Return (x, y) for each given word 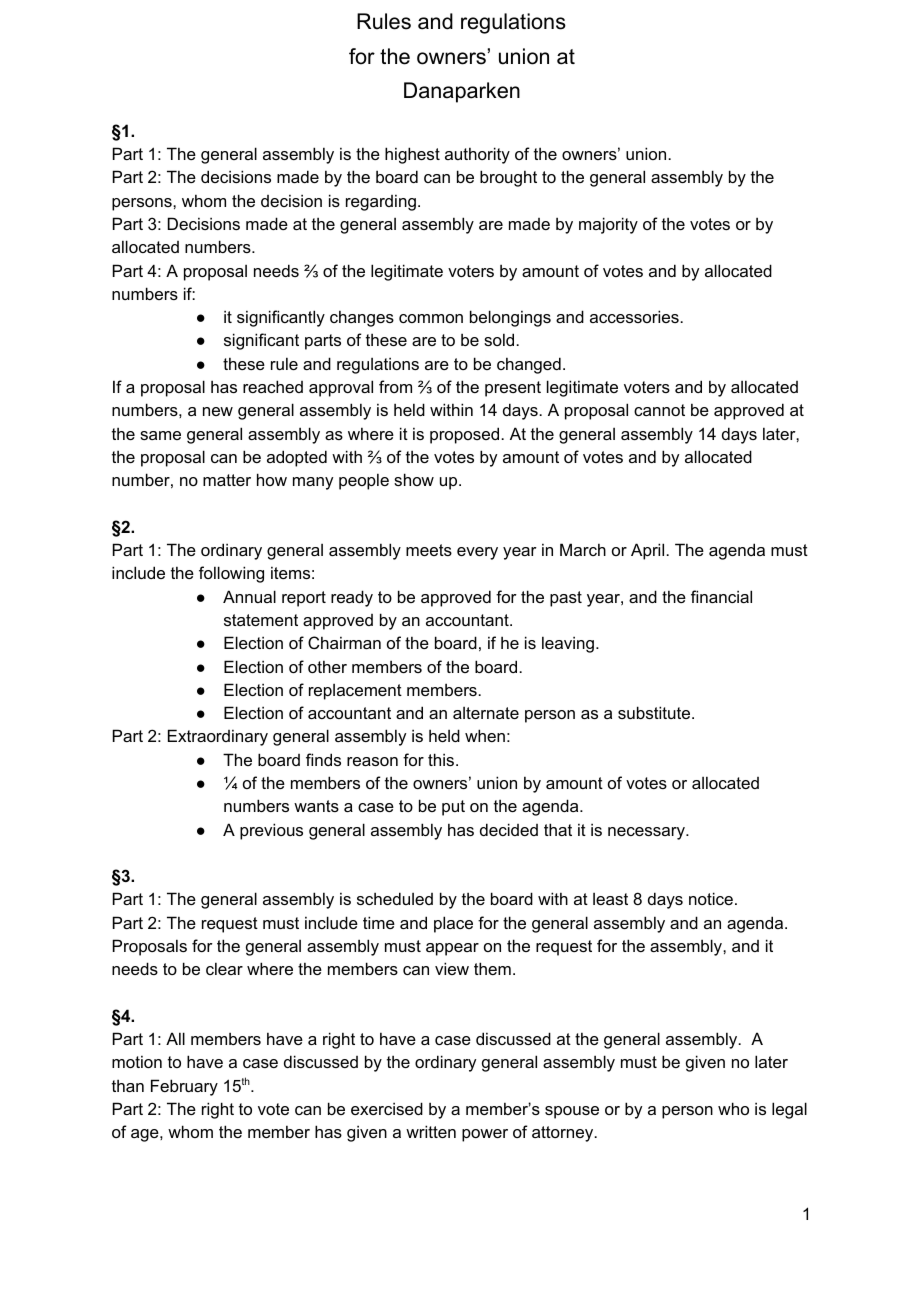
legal (789, 1110)
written (431, 1131)
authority (477, 155)
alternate (486, 713)
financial (721, 596)
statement (261, 620)
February (184, 1087)
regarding (381, 202)
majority (608, 225)
